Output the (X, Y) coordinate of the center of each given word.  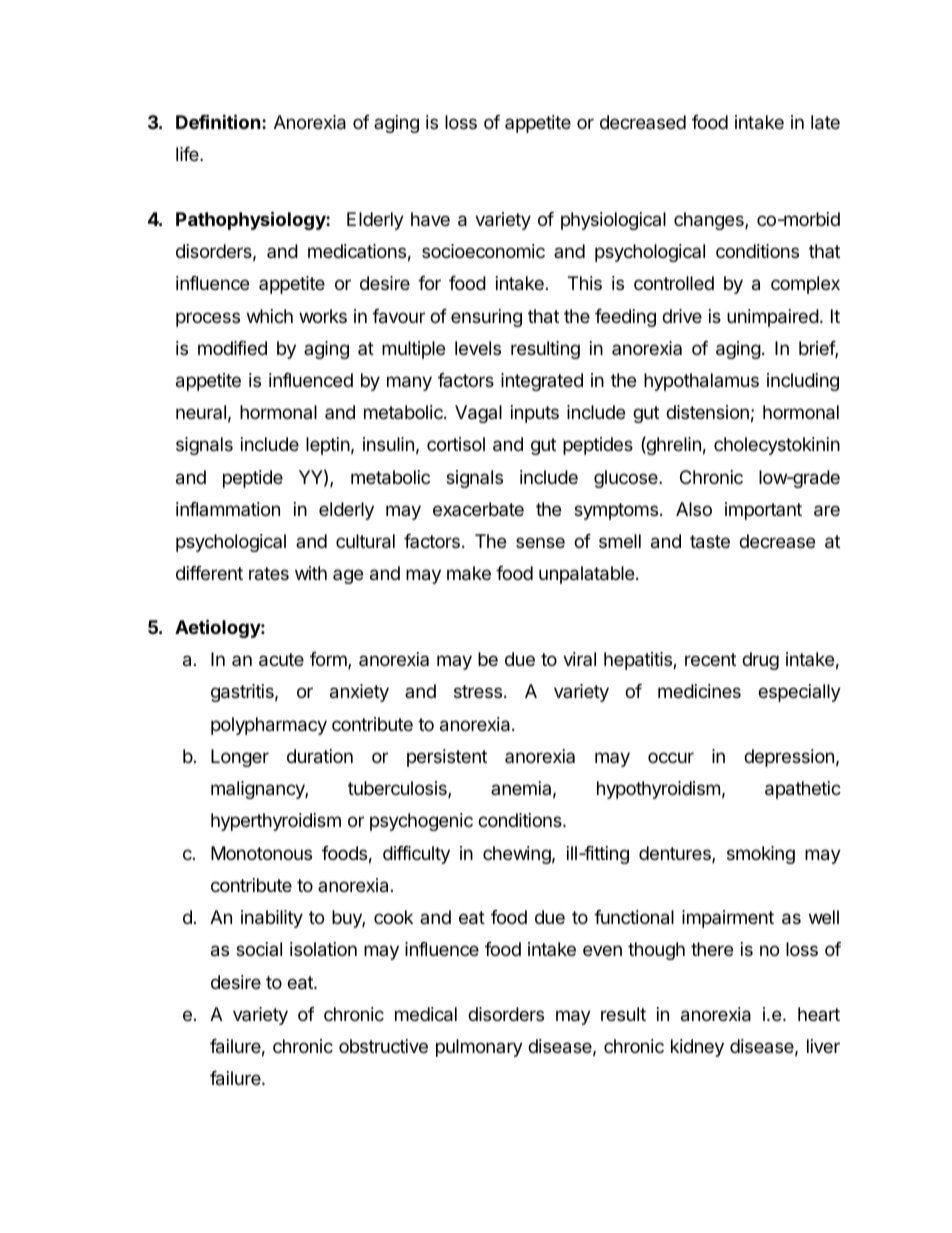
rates (269, 574)
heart (819, 1014)
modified (232, 348)
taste (710, 542)
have (430, 219)
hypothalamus (701, 382)
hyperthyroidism (276, 822)
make (469, 573)
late (825, 122)
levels (478, 348)
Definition (218, 121)
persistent (447, 758)
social (259, 949)
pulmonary (479, 1048)
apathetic (803, 790)
